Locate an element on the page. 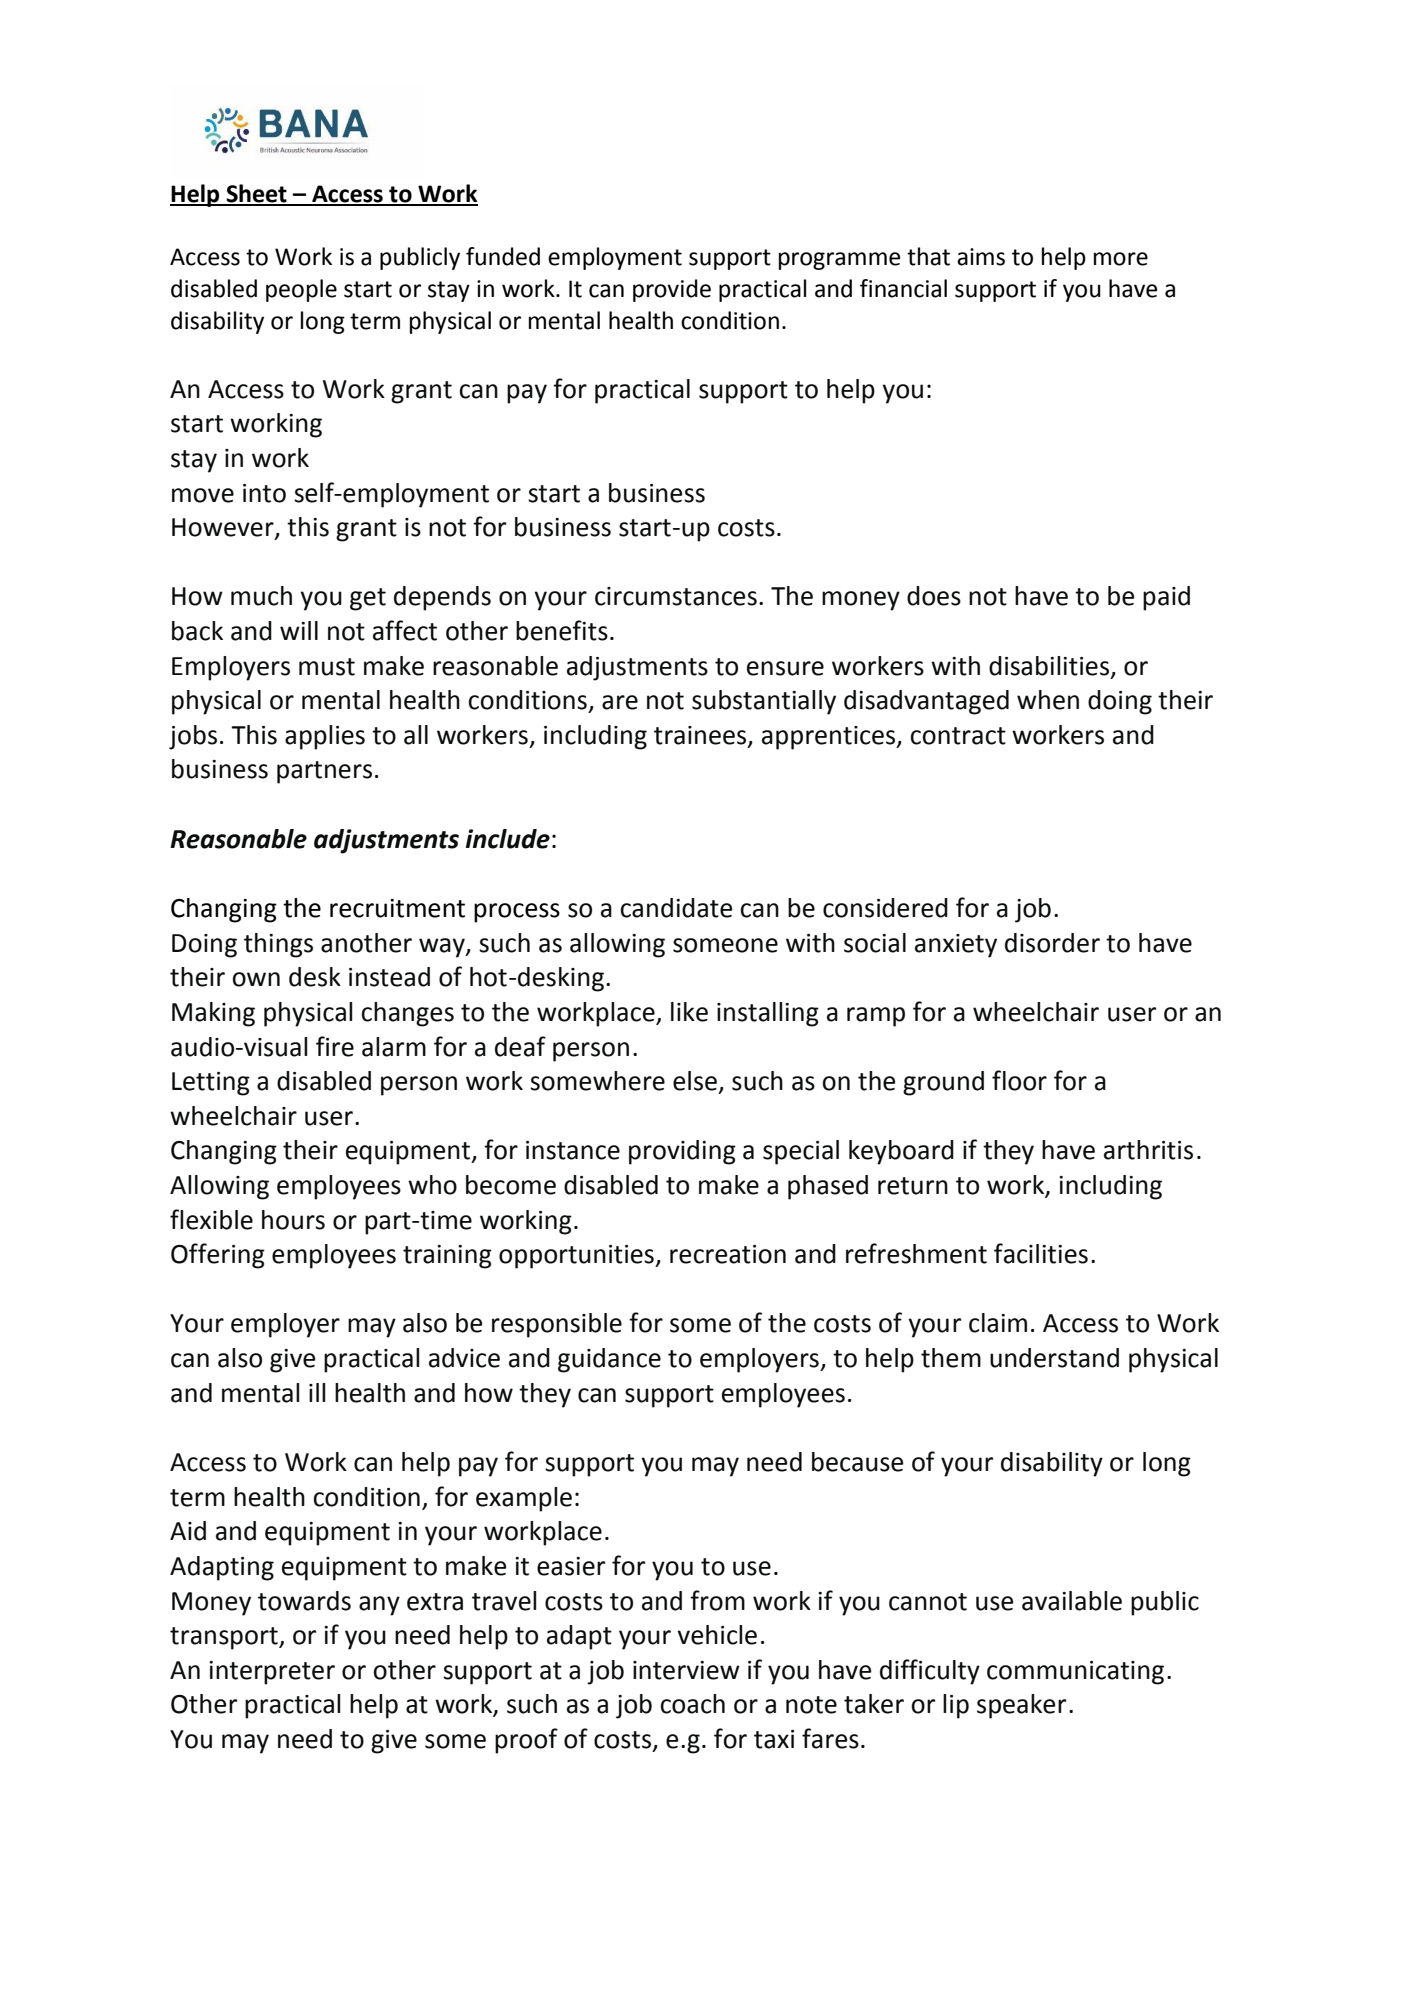 Image resolution: width=1407 pixels, height=1990 pixels. recreation is located at coordinates (728, 1254).
